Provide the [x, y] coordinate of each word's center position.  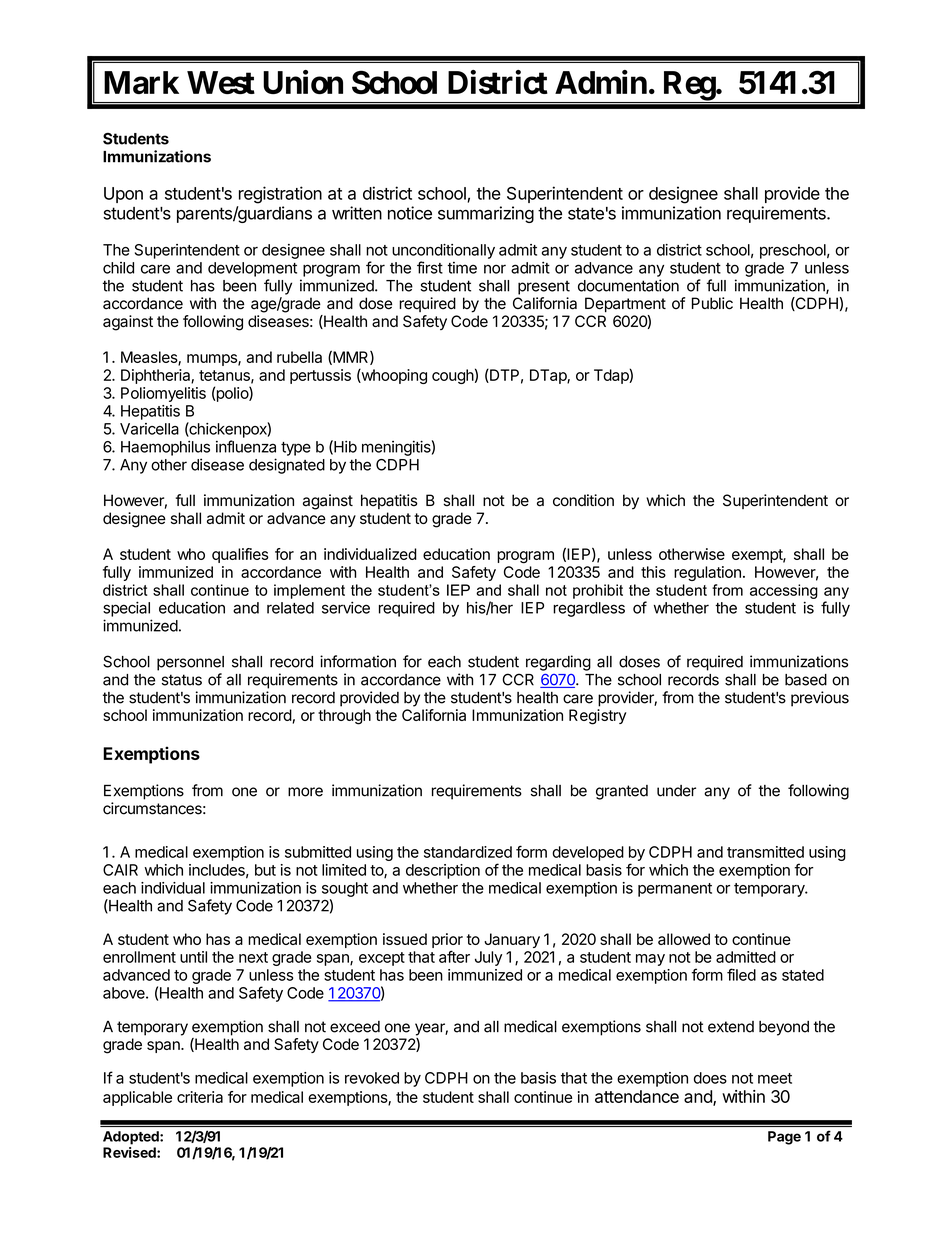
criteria [200, 1097]
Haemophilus [165, 448]
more [305, 792]
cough [453, 376]
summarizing [486, 214]
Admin [601, 82]
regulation [707, 573]
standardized [468, 852]
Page [784, 1138]
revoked [372, 1078]
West [221, 82]
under [676, 791]
